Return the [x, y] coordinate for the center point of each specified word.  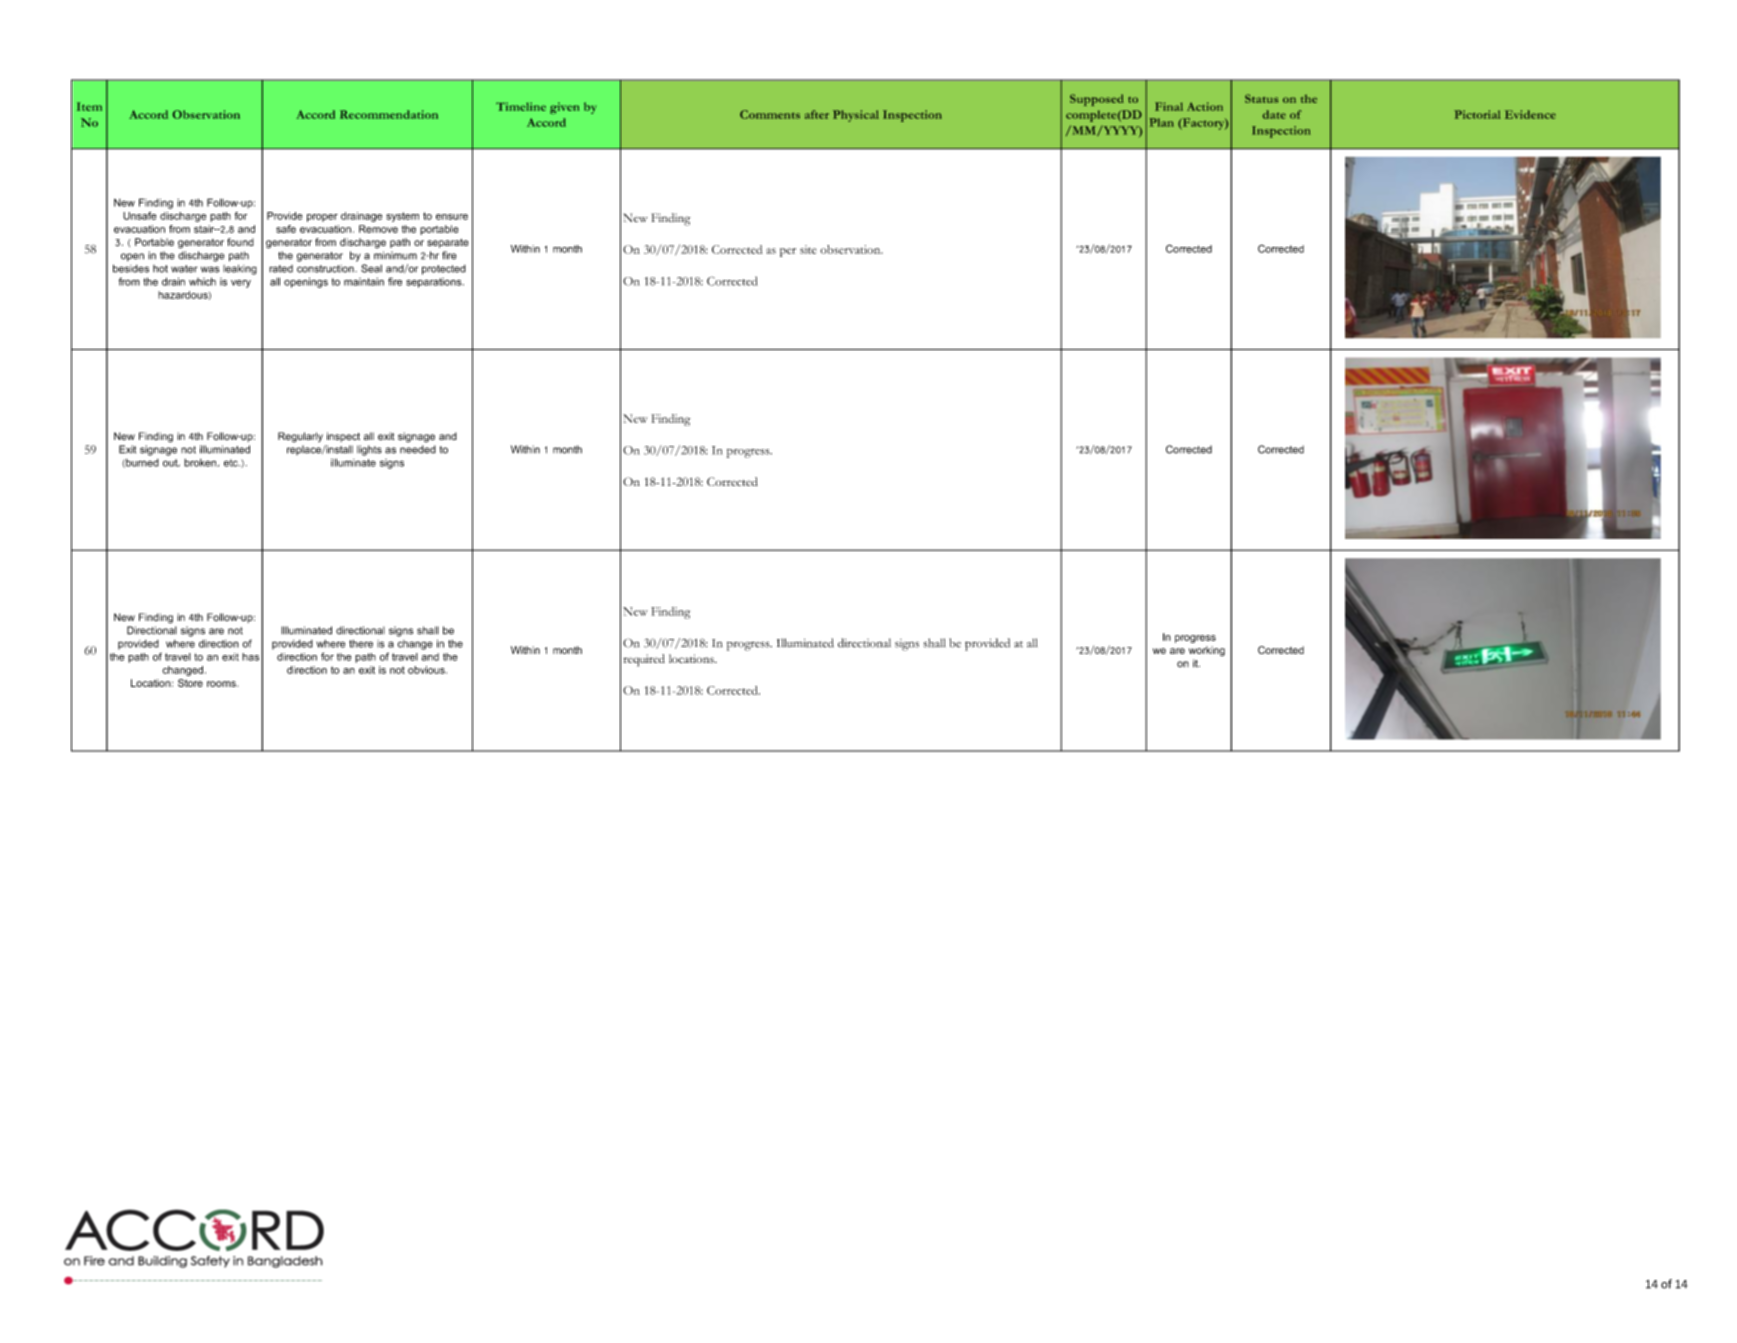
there [361, 644]
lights [369, 450]
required [644, 660]
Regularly [300, 437]
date [1274, 114]
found [240, 242]
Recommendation [389, 114]
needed [418, 449]
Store [190, 683]
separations [435, 283]
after [817, 114]
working [1207, 651]
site [808, 249]
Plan [1161, 122]
